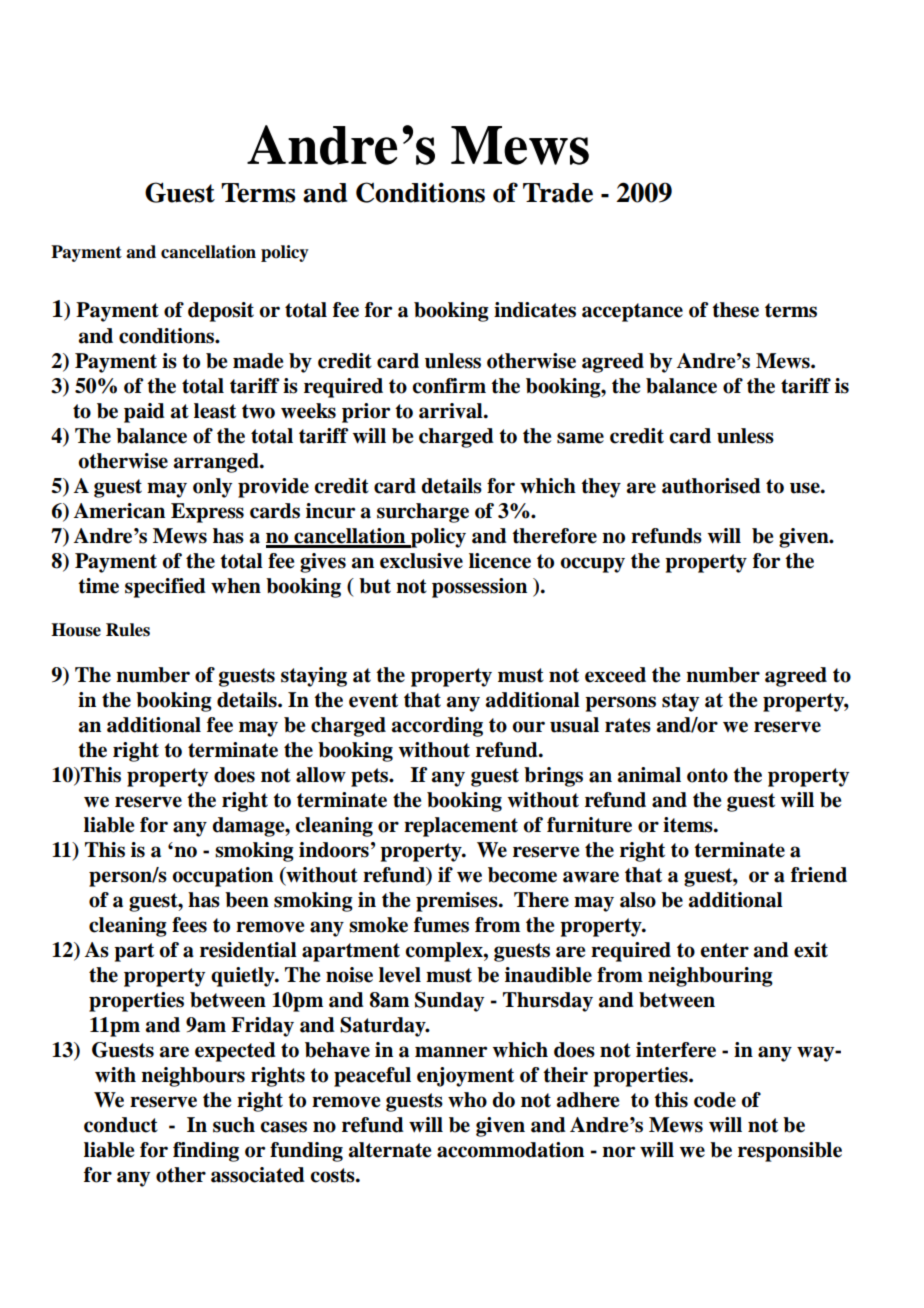  What do you see at coordinates (206, 1152) in the screenshot?
I see `finding` at bounding box center [206, 1152].
